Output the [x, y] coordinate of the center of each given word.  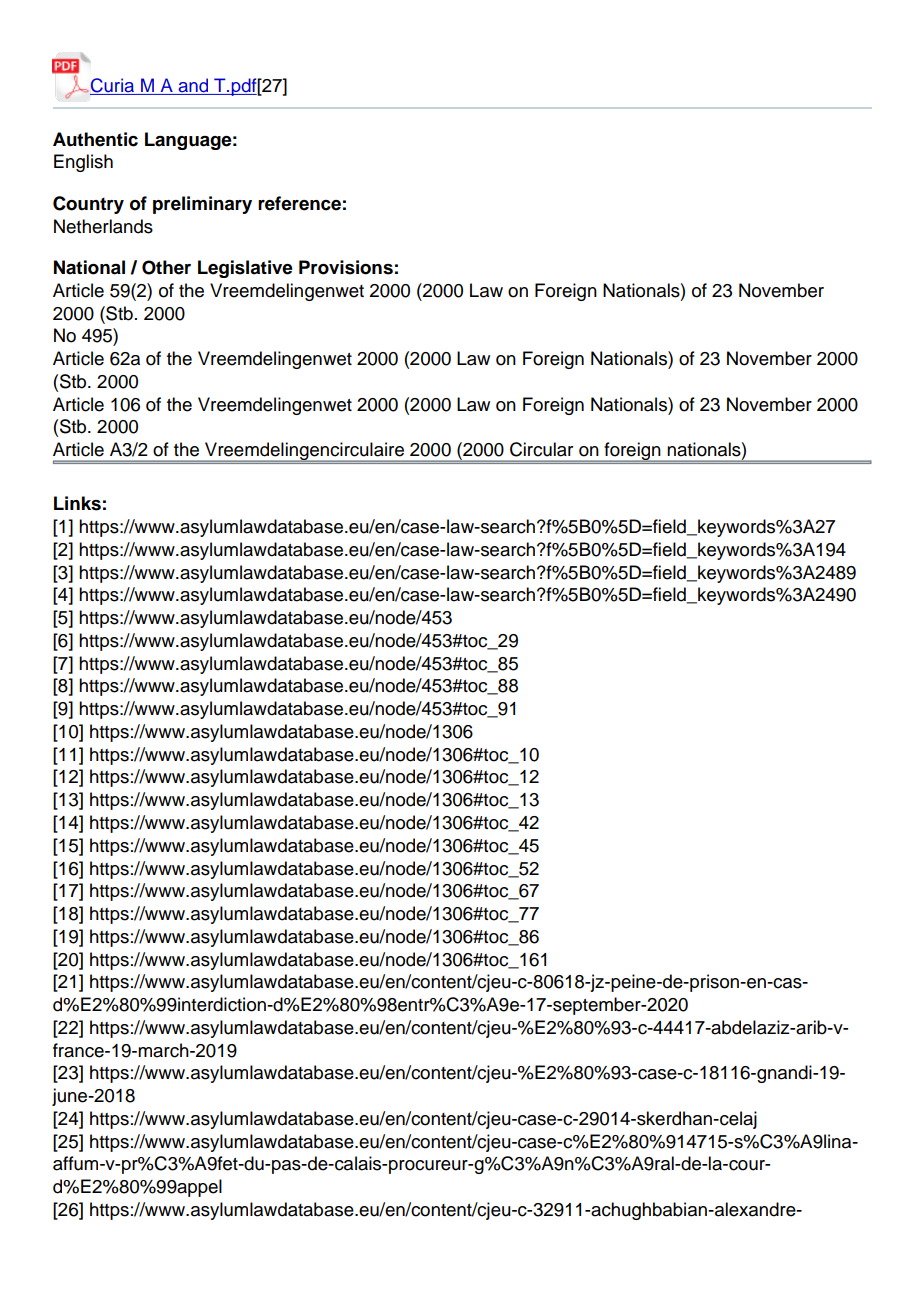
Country [88, 205]
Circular [541, 449]
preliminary [202, 205]
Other [166, 267]
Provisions [346, 267]
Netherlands [103, 226]
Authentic [95, 139]
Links [77, 503]
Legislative [245, 269]
